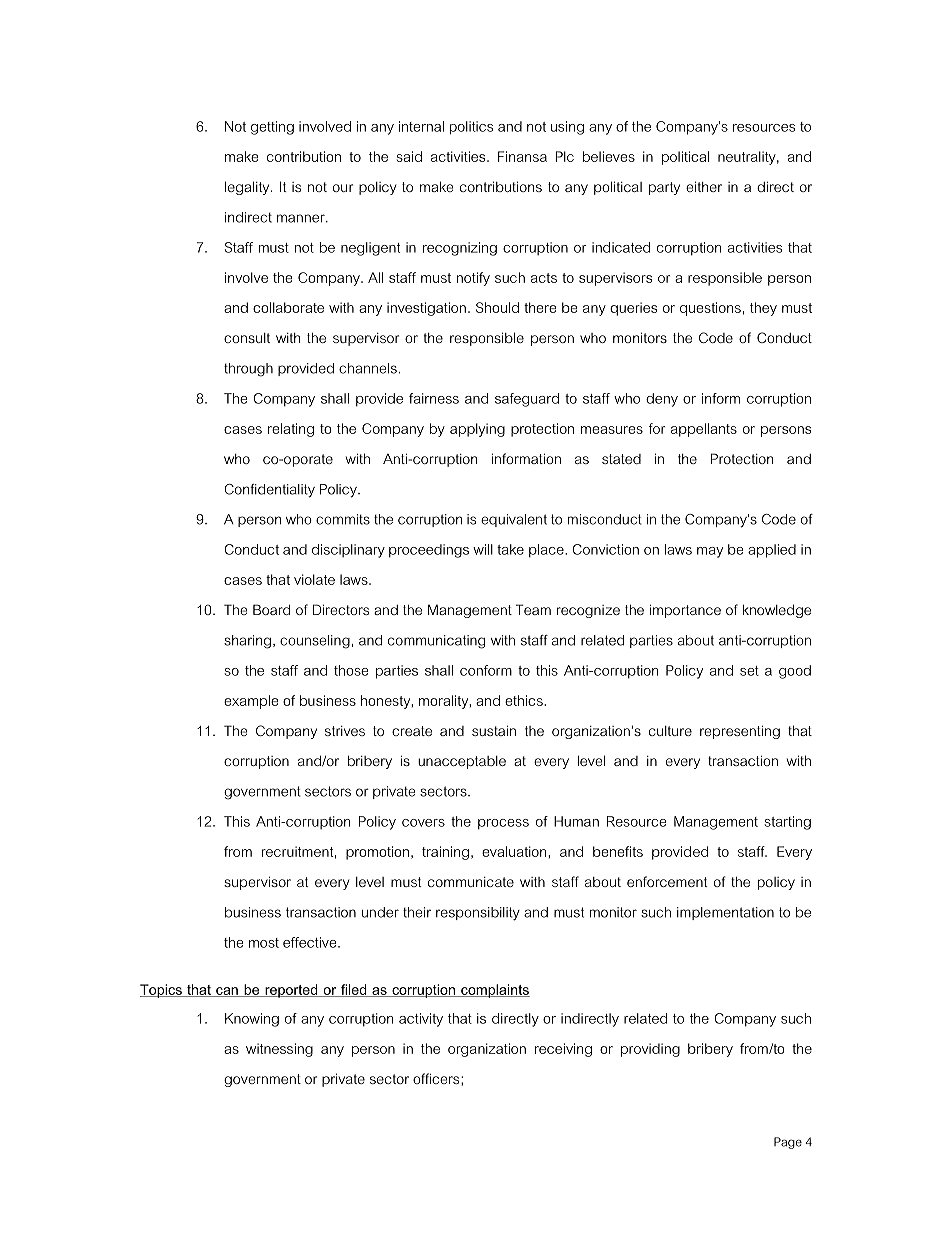  Describe the element at coordinates (279, 1050) in the page. I see `witnessing` at that location.
